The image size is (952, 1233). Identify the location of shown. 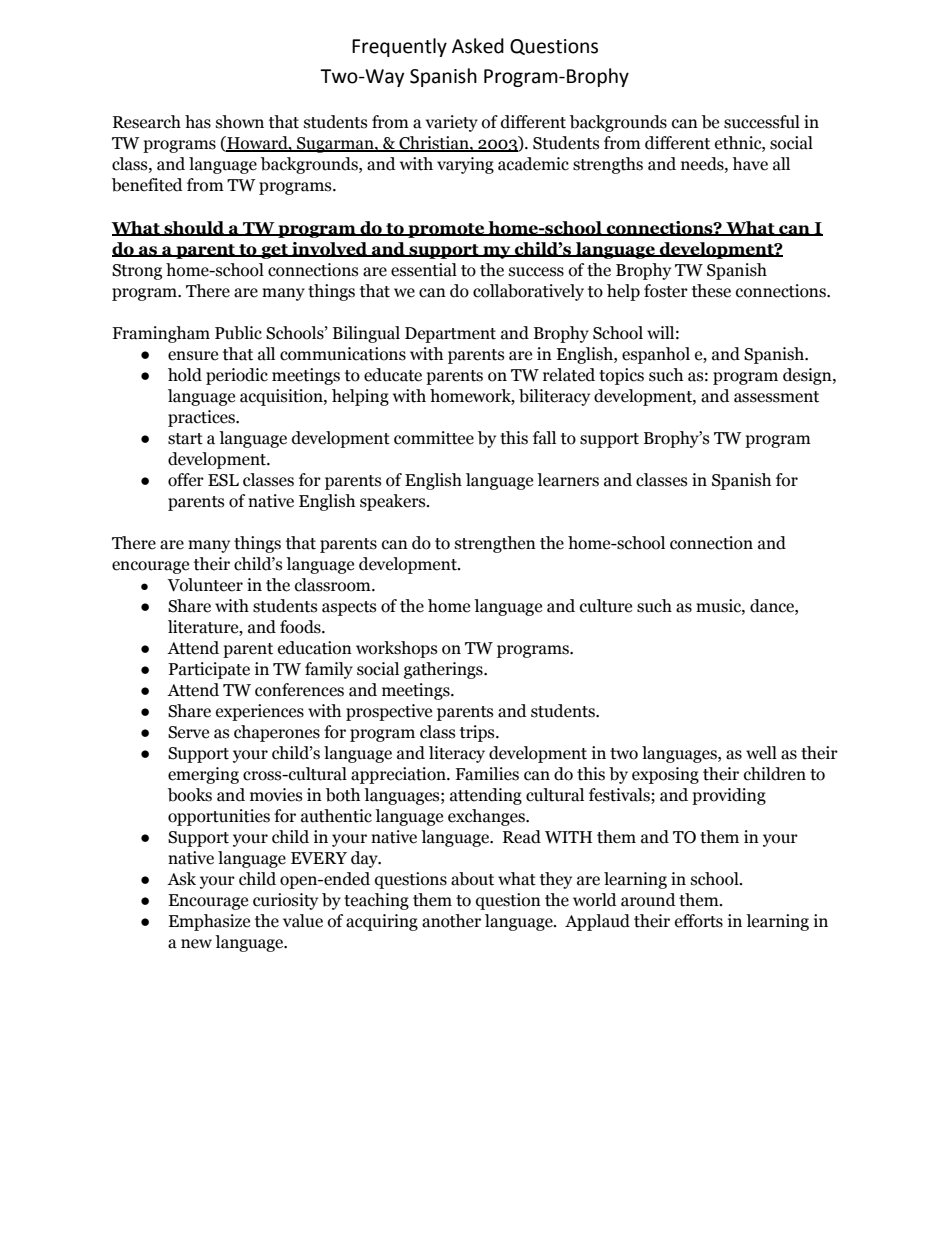
(240, 122).
